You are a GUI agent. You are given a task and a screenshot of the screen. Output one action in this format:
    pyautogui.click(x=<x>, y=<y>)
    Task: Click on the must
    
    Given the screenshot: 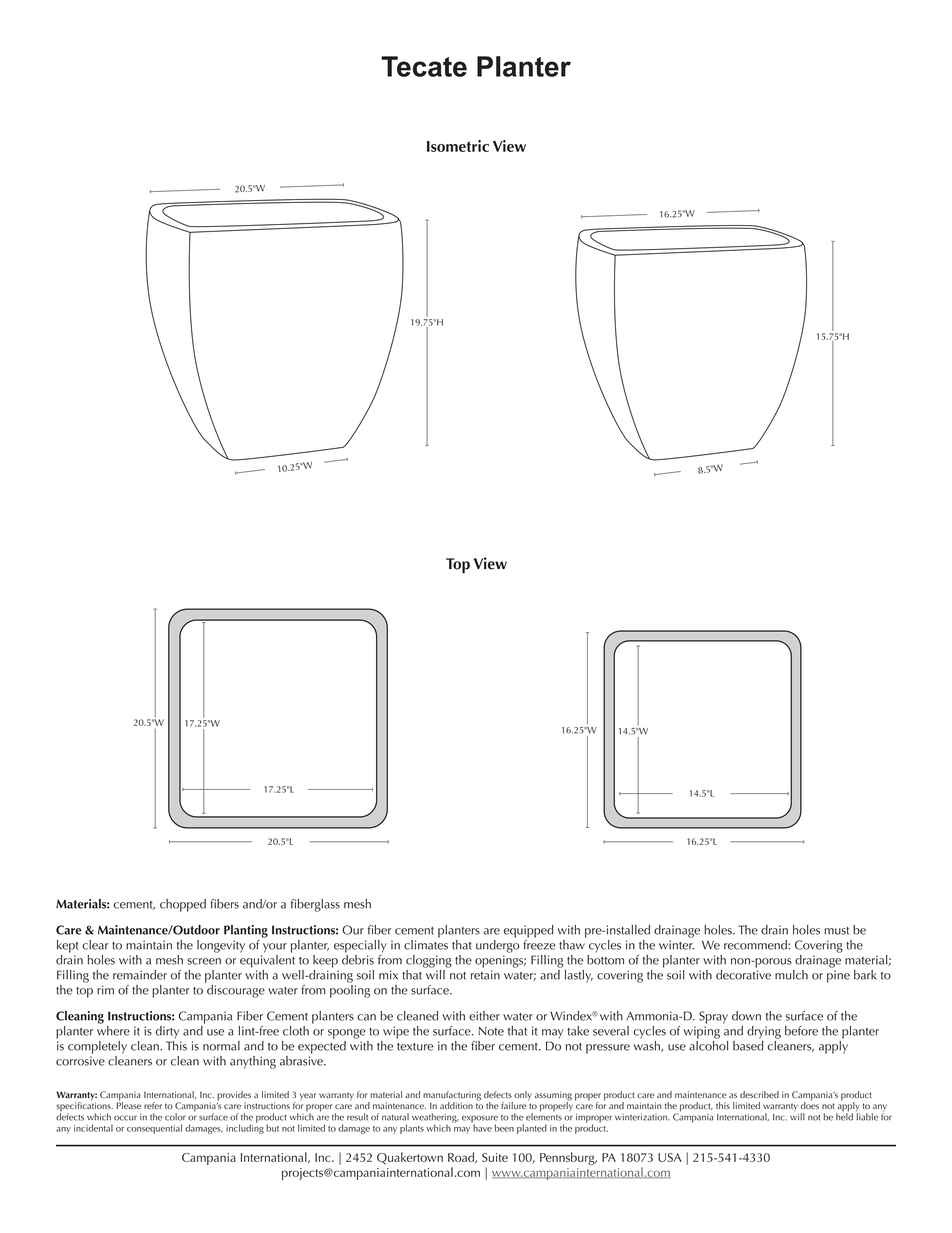 What is the action you would take?
    pyautogui.click(x=836, y=931)
